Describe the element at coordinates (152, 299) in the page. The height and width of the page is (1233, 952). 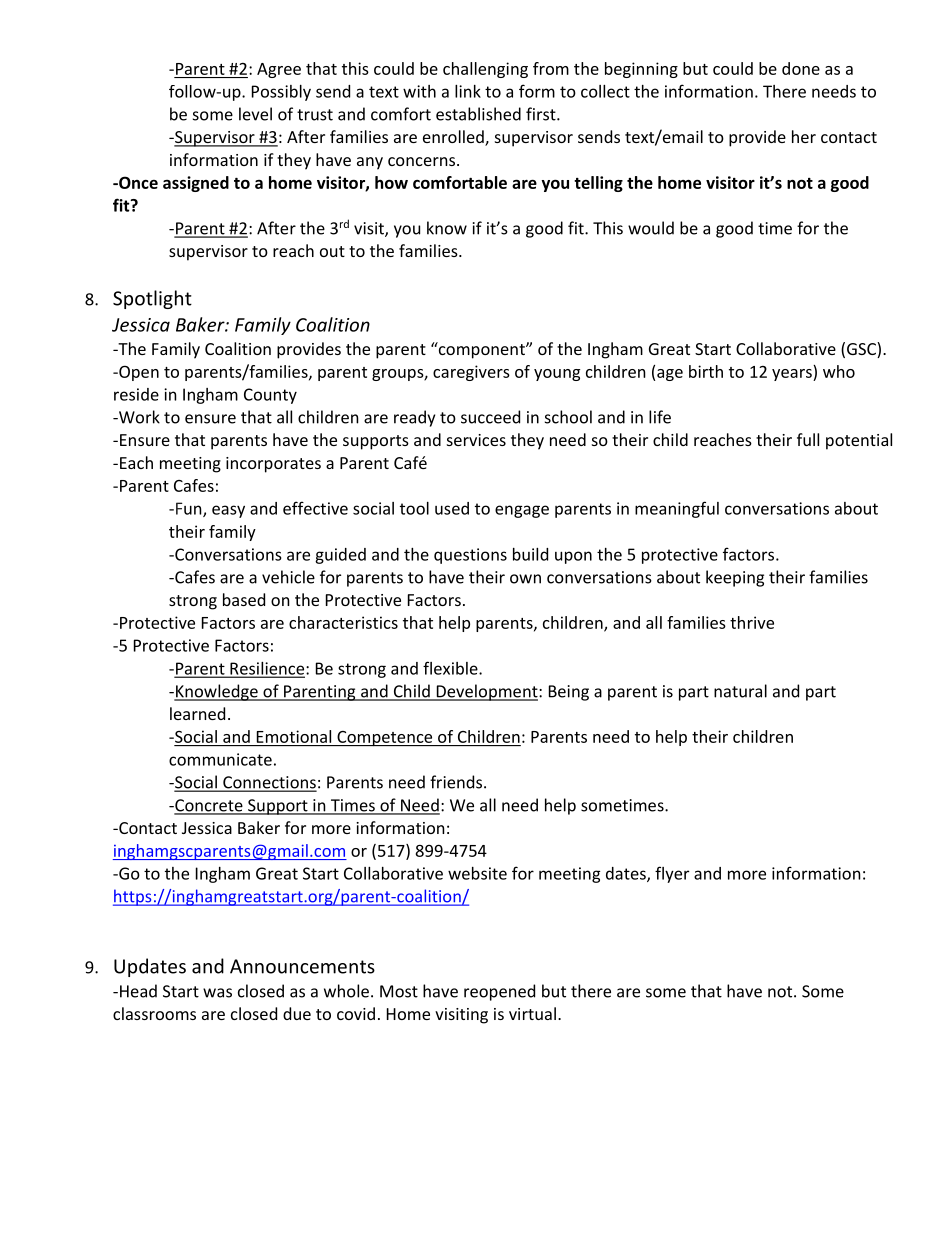
I see `Spotlight` at that location.
